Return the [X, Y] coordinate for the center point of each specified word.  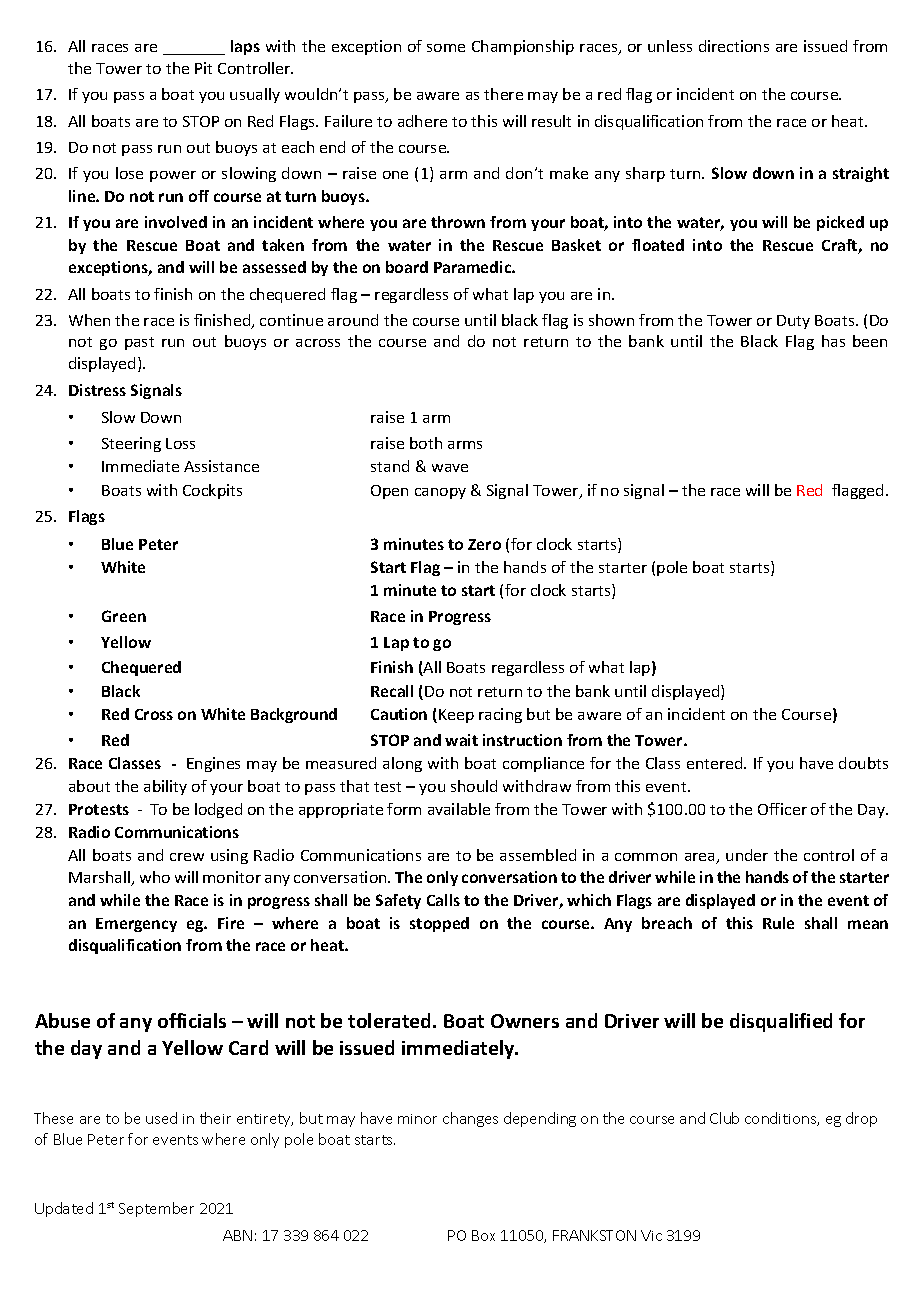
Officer [782, 809]
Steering [131, 444]
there [503, 94]
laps [245, 47]
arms [465, 445]
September [156, 1209]
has [833, 341]
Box [483, 1235]
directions [734, 46]
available [459, 809]
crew [187, 857]
